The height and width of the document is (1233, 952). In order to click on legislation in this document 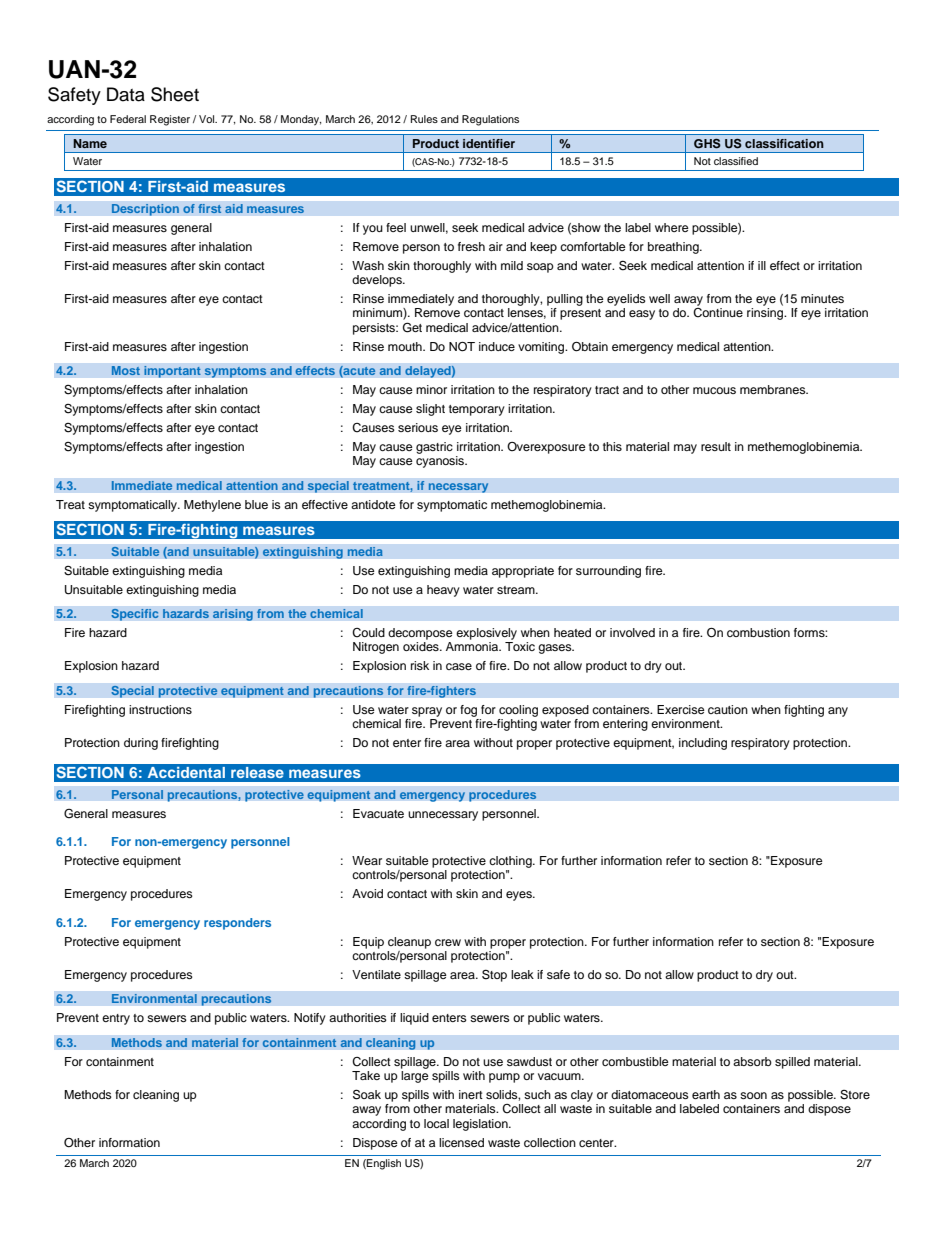, I will do `click(481, 1125)`.
